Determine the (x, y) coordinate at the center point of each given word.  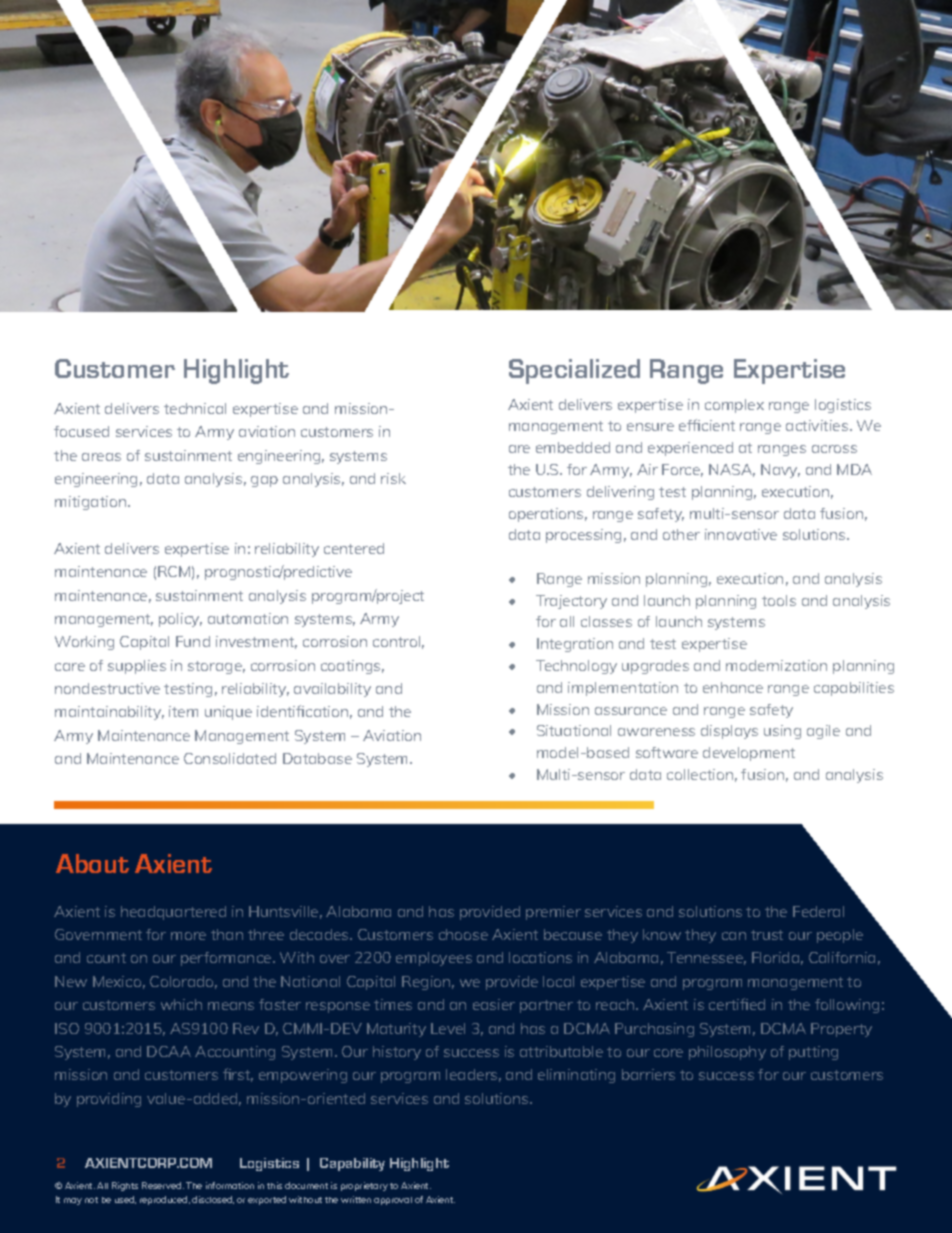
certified (737, 1004)
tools (779, 600)
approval (393, 1201)
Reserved (163, 1185)
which (181, 1004)
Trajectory (571, 602)
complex (734, 406)
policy (180, 620)
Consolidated (230, 758)
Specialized (574, 371)
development (749, 754)
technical (195, 408)
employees (434, 959)
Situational (574, 730)
